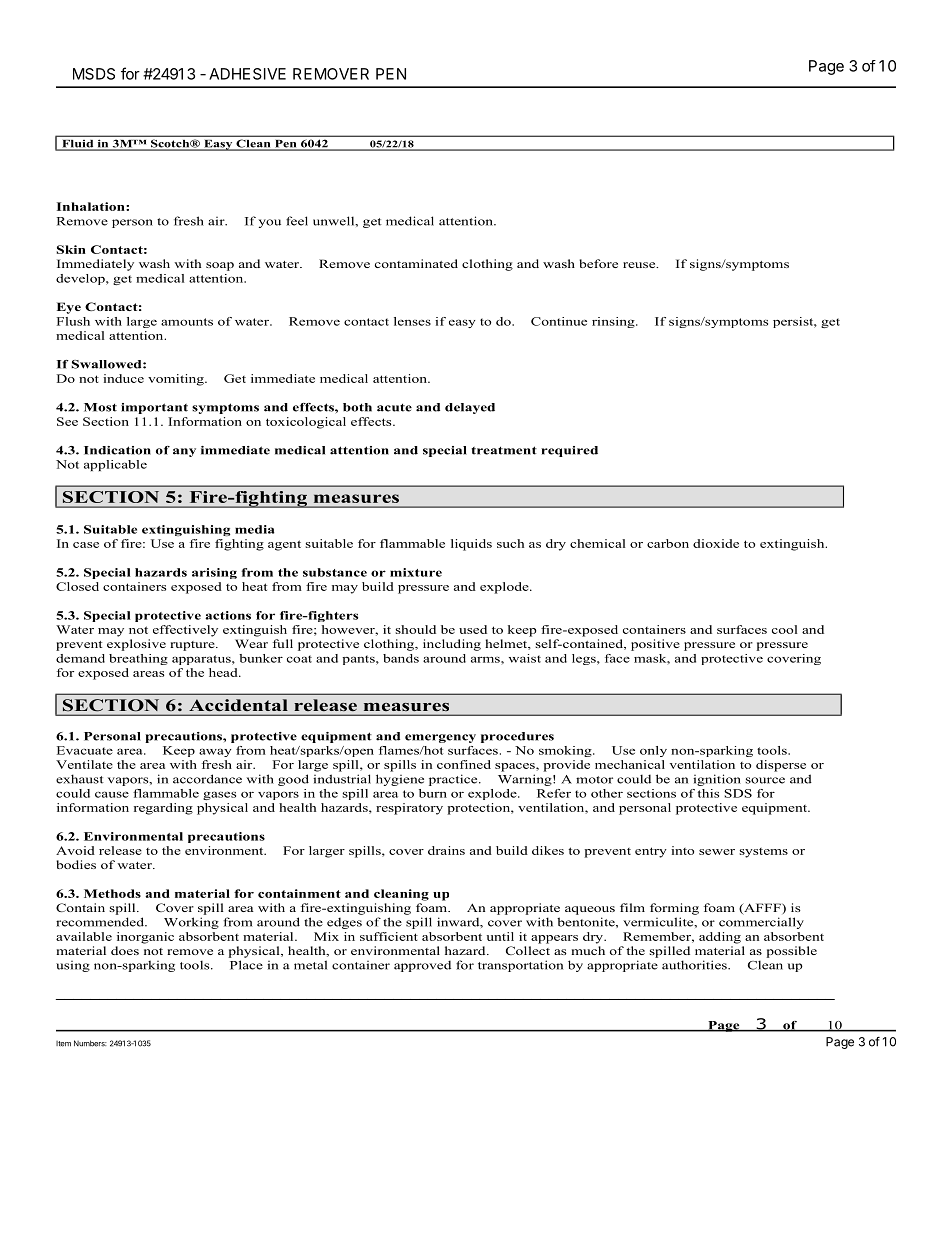 The width and height of the screenshot is (952, 1233). I want to click on dioxide, so click(716, 543).
